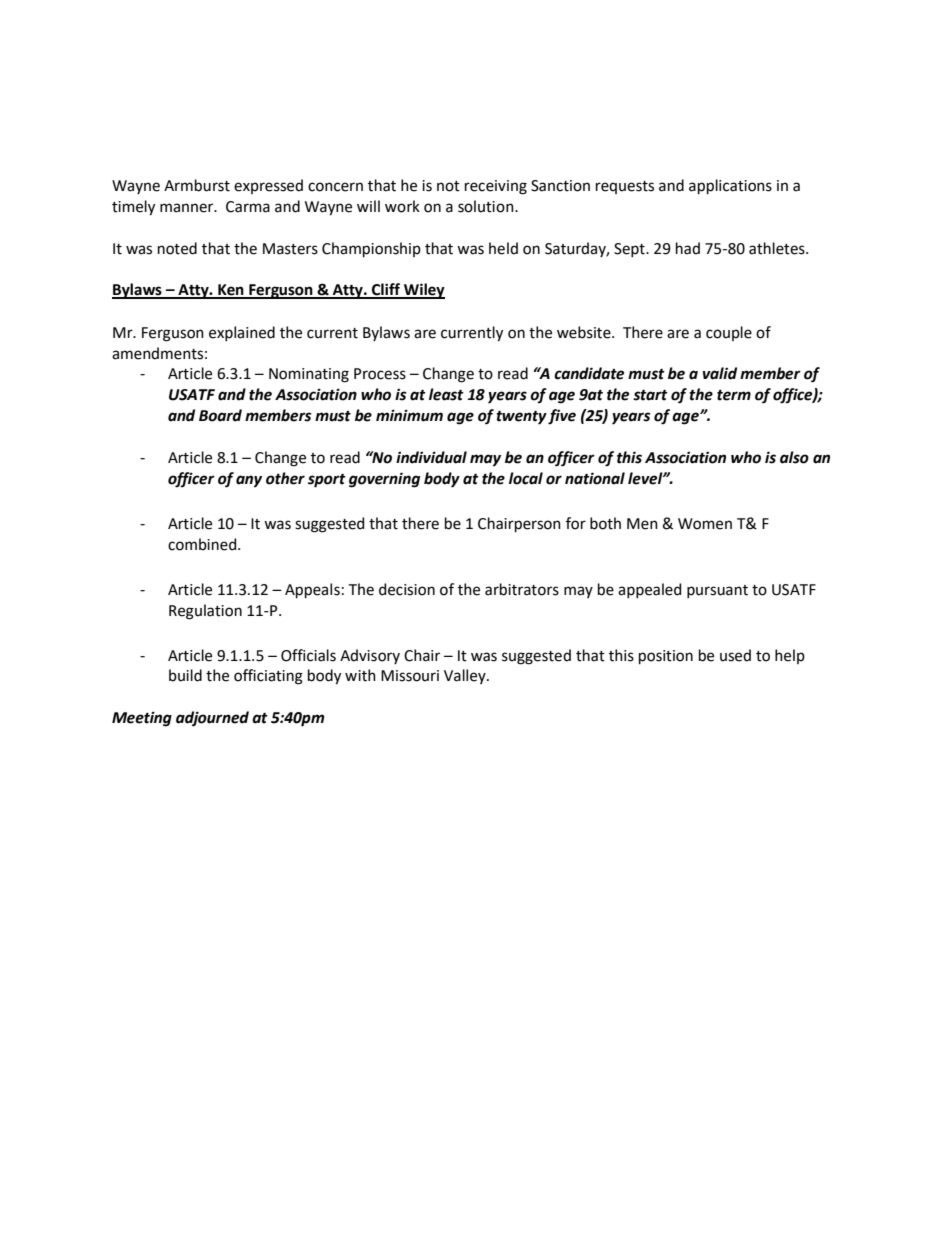  I want to click on combined, so click(203, 544).
